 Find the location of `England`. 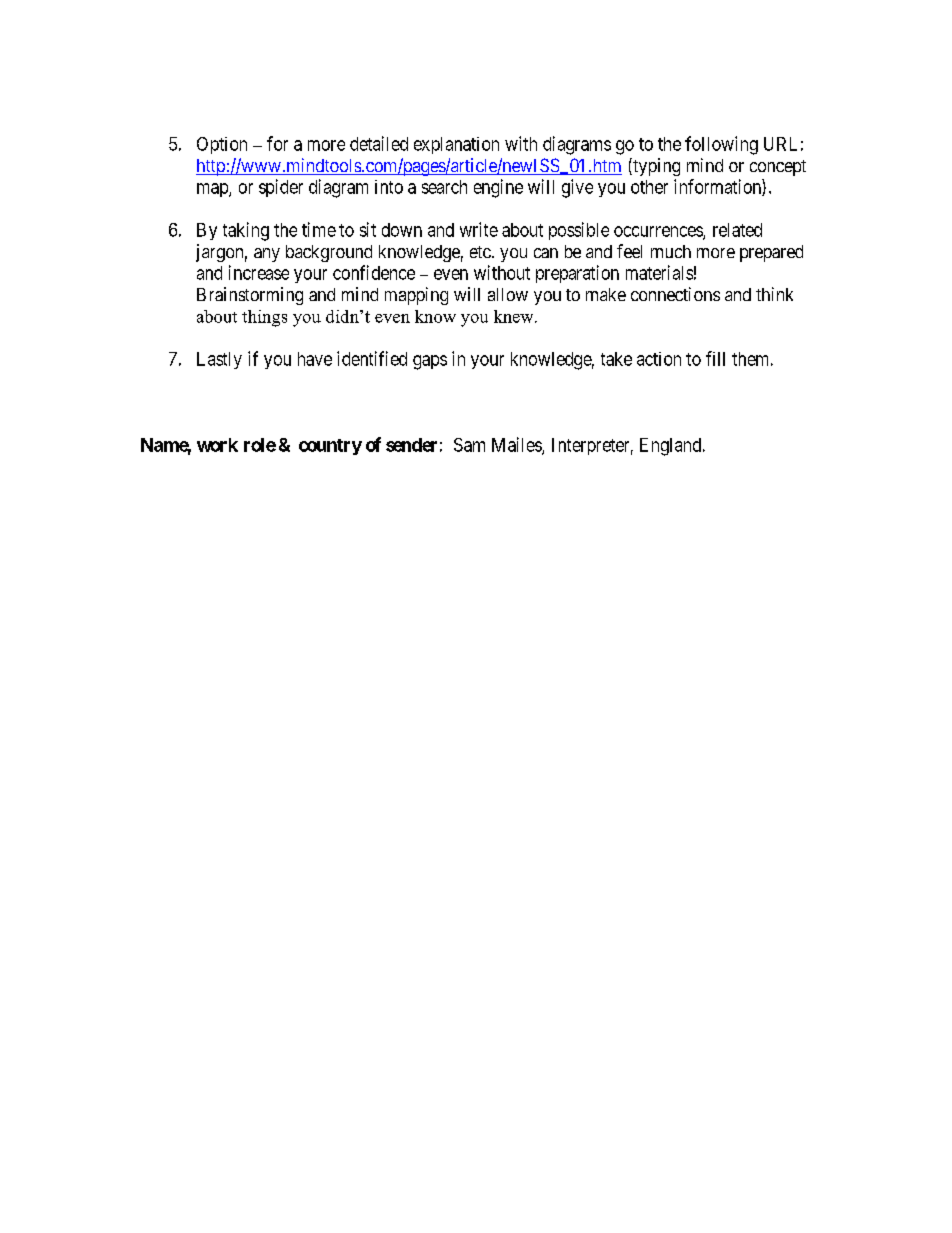

England is located at coordinates (672, 447).
